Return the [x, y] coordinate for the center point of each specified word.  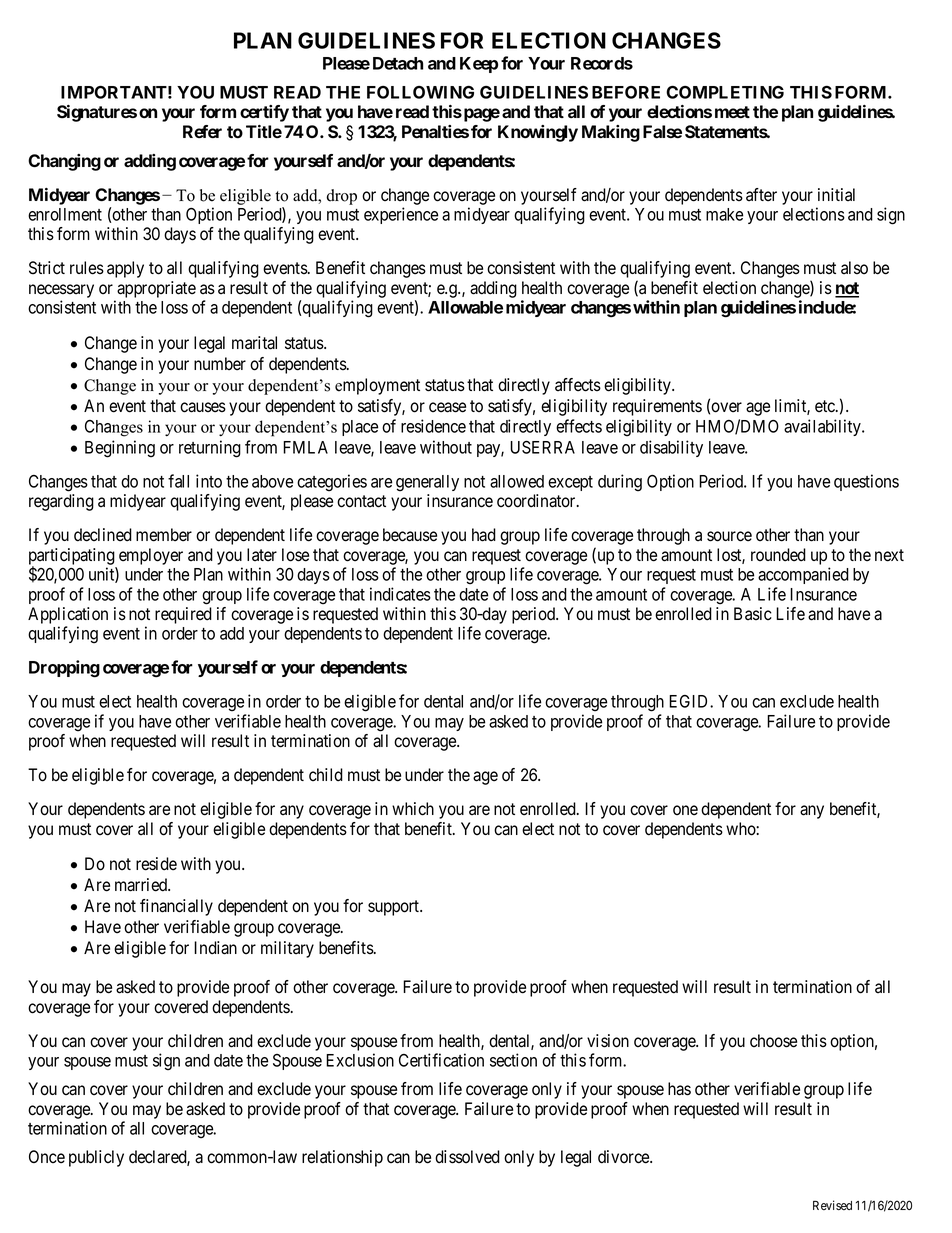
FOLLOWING [420, 92]
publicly [96, 1158]
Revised [832, 1205]
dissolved [467, 1157]
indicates [400, 594]
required [183, 615]
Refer [202, 131]
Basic [753, 613]
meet [732, 112]
